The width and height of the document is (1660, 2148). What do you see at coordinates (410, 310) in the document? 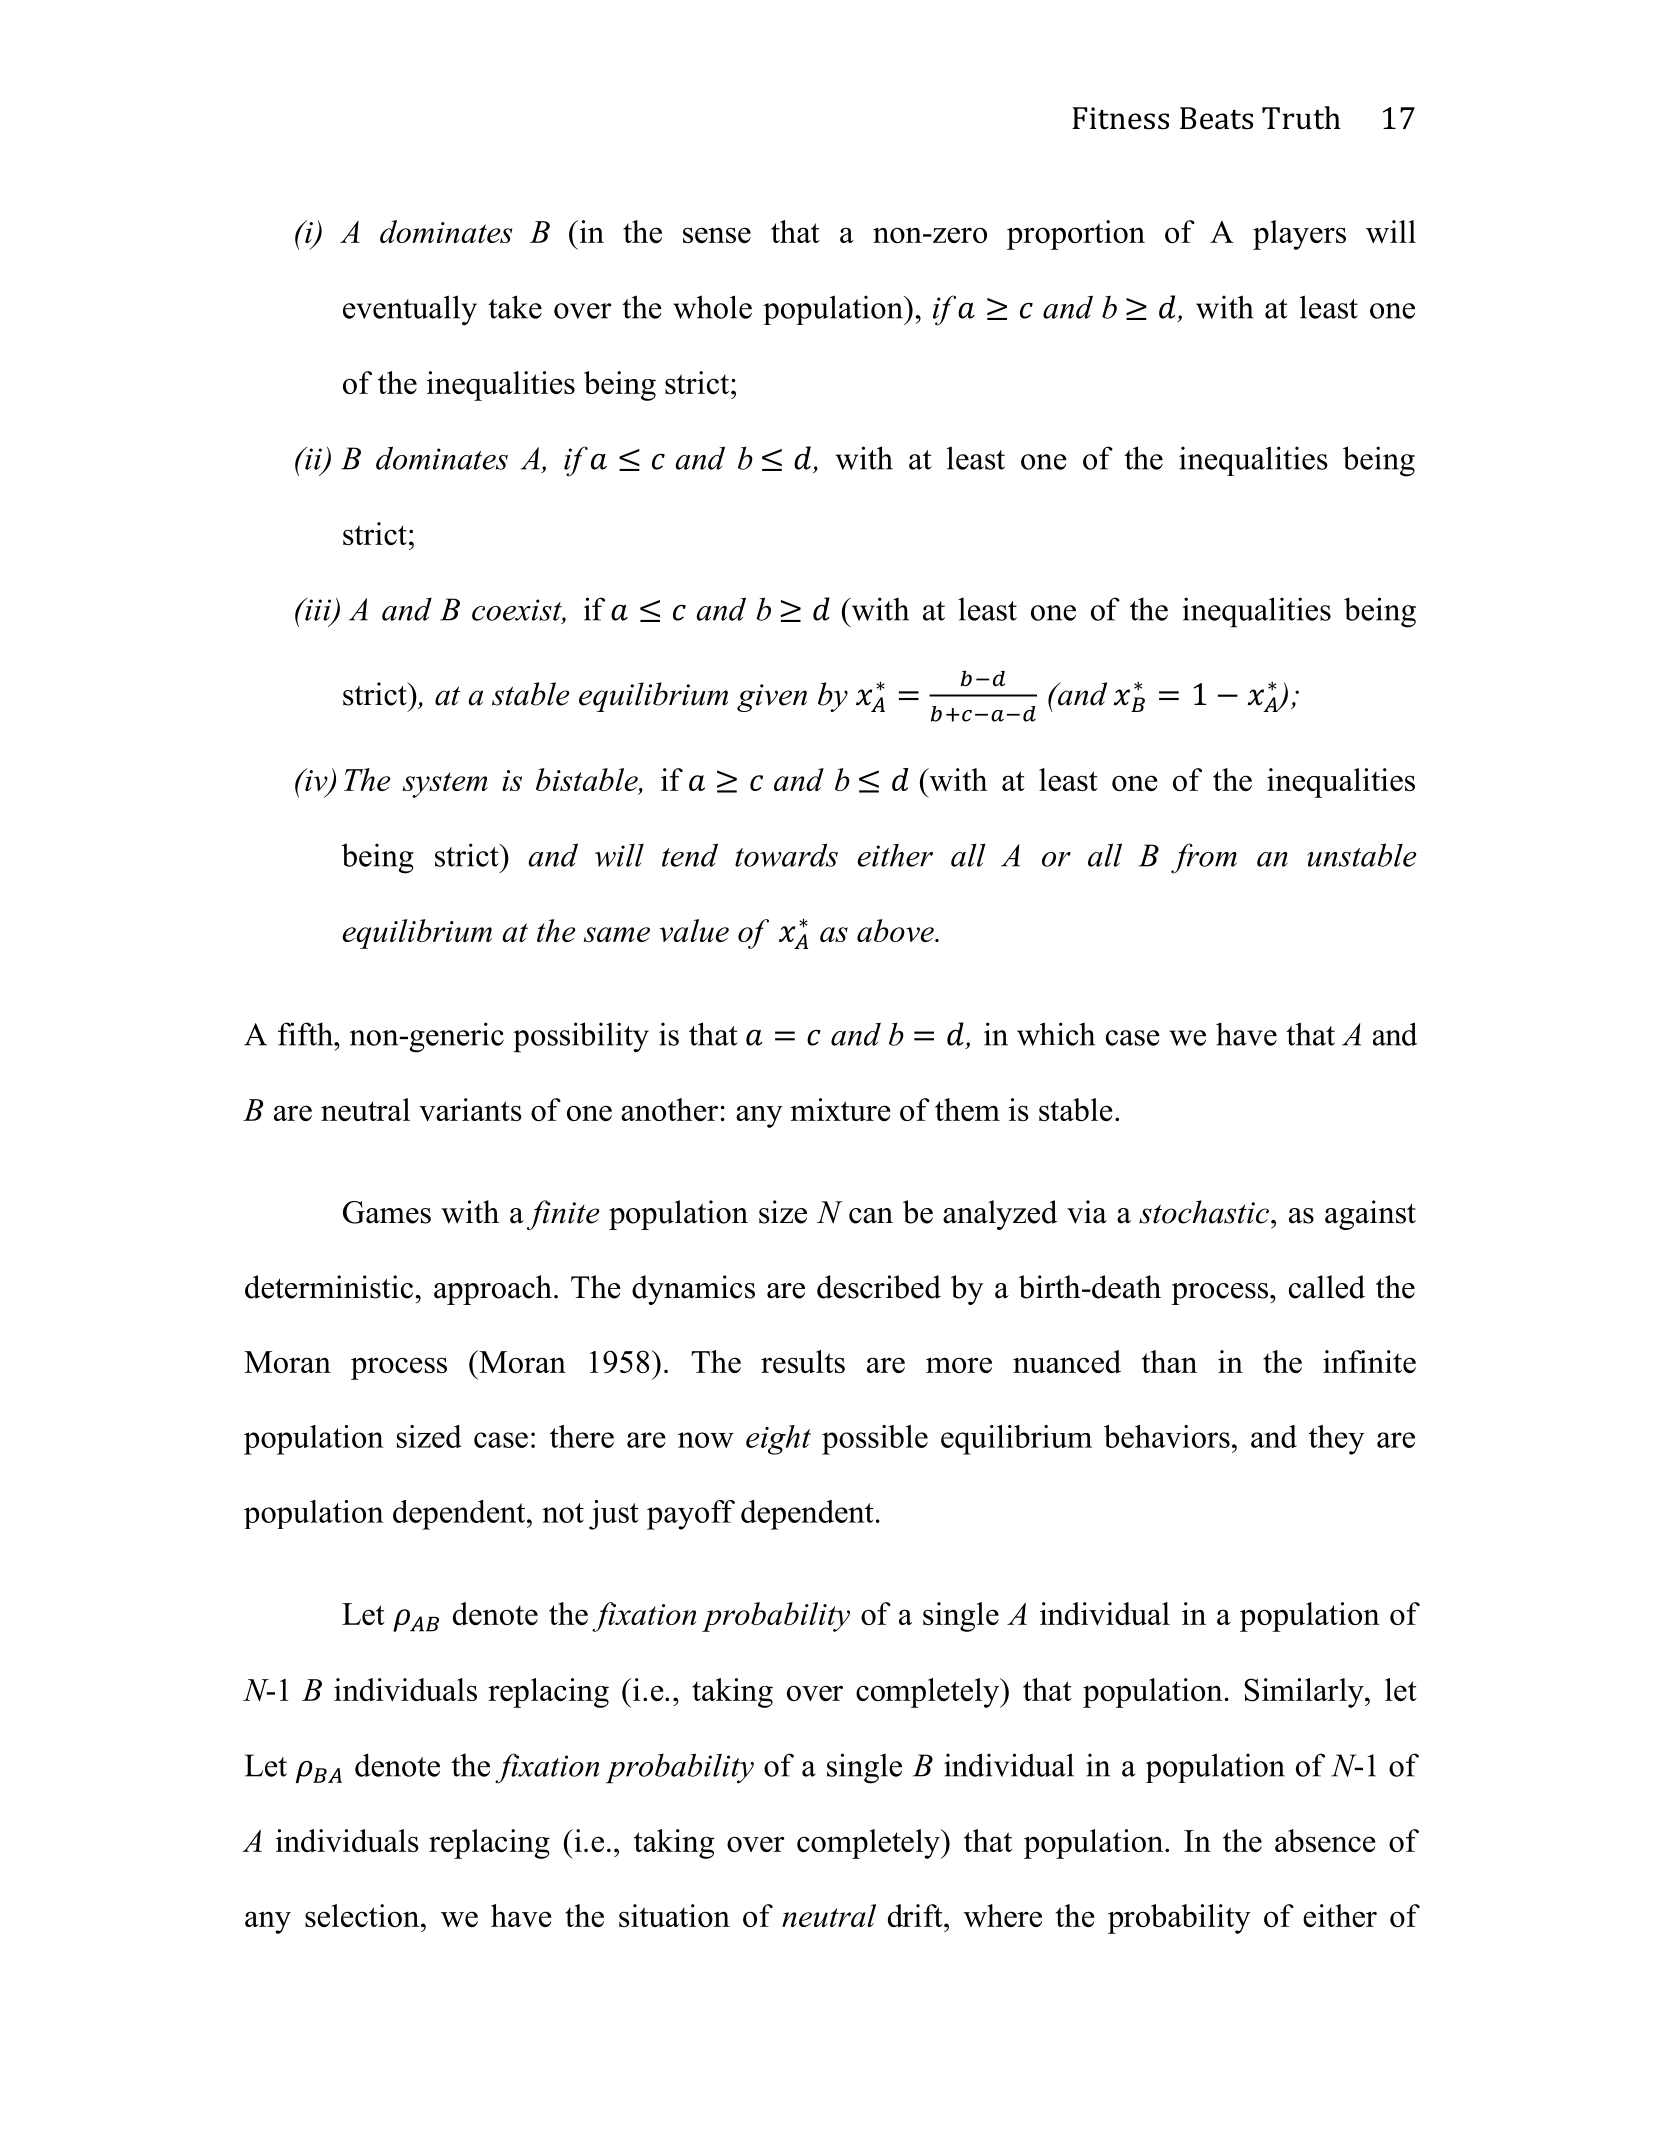
I see `eventually` at bounding box center [410, 310].
